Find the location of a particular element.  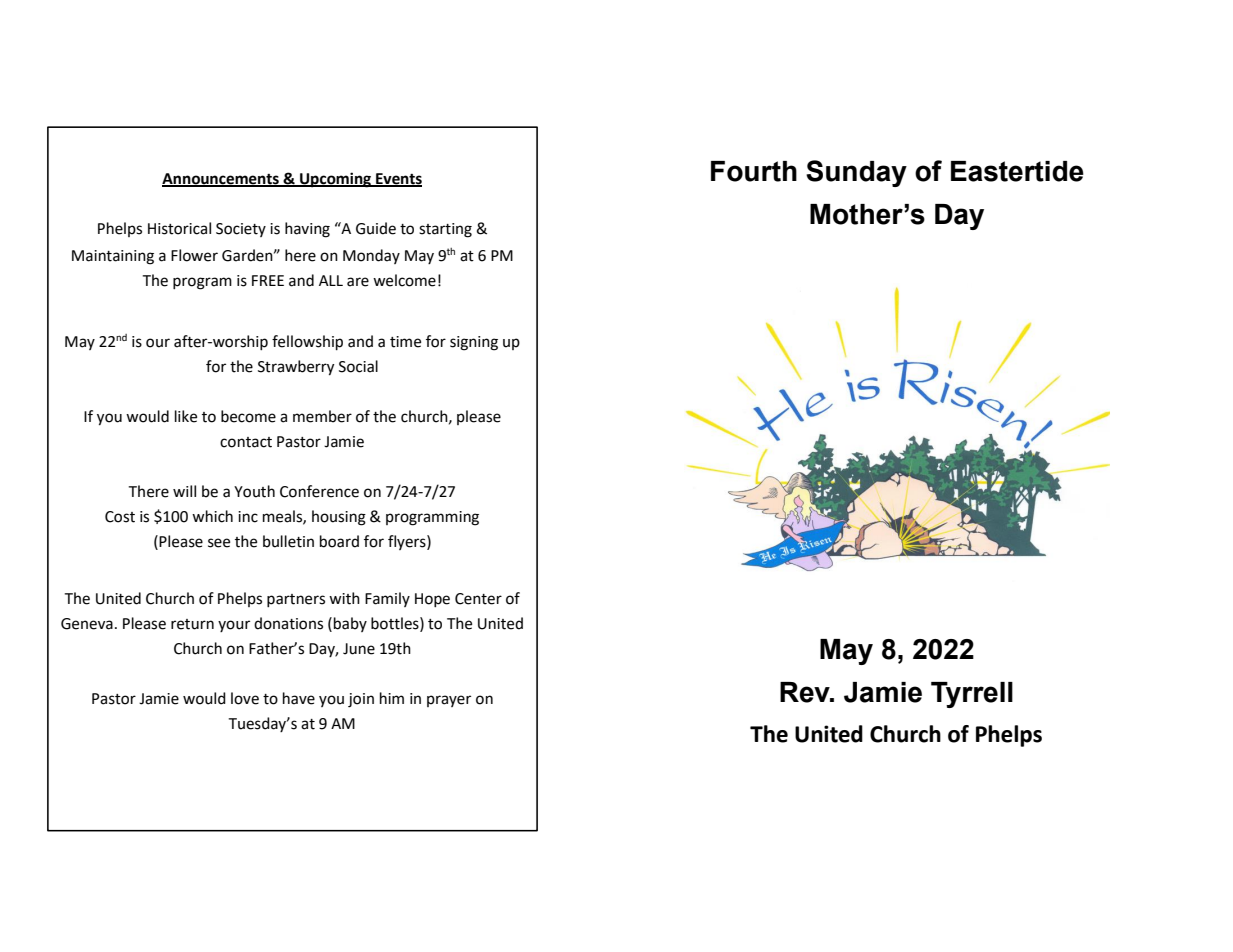

love is located at coordinates (245, 698).
